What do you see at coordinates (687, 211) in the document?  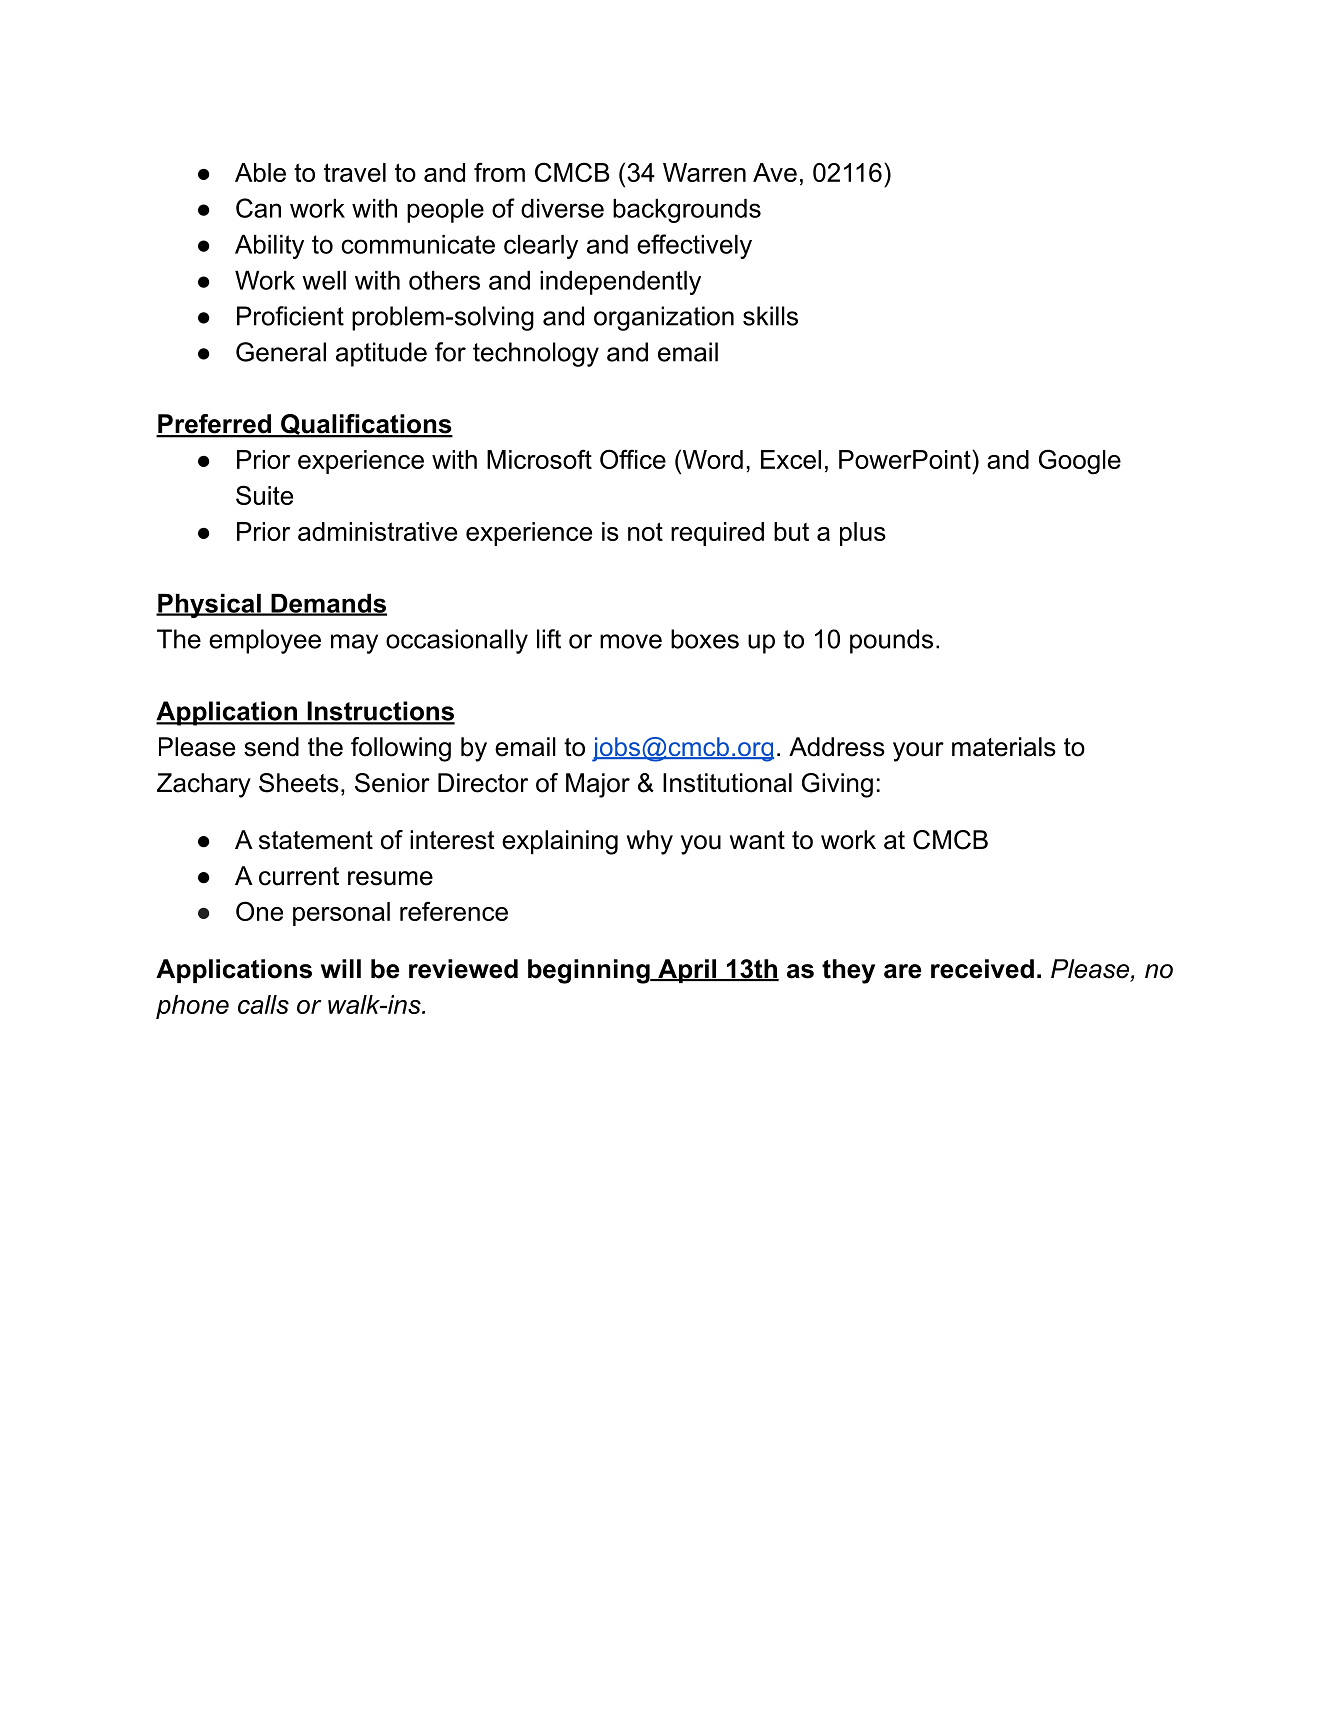 I see `backgrounds` at bounding box center [687, 211].
